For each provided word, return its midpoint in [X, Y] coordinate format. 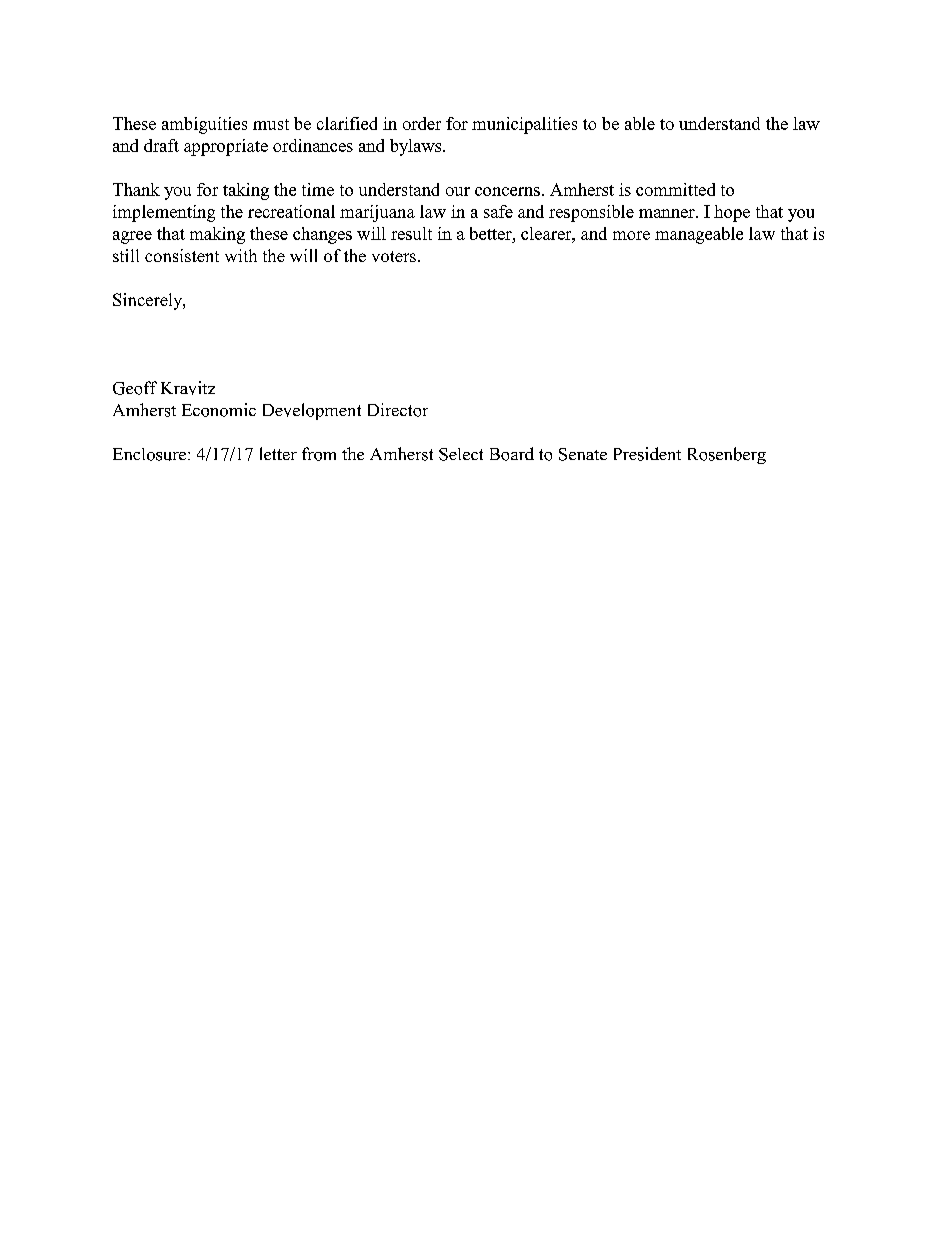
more [631, 235]
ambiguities [204, 125]
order [422, 123]
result [411, 233]
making [217, 235]
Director [398, 410]
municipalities [524, 125]
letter [278, 453]
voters [394, 256]
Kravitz [188, 388]
